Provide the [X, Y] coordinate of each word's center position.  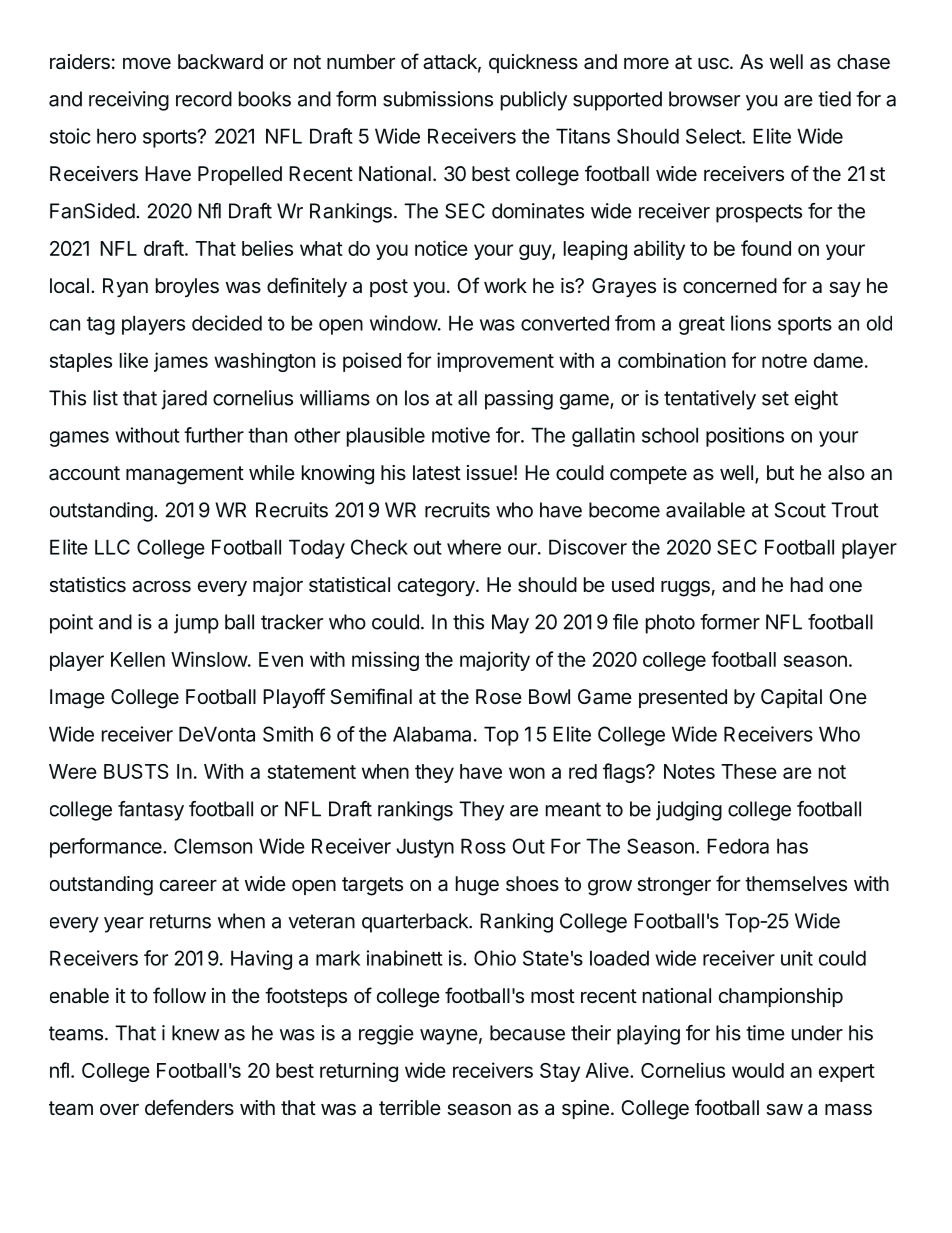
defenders [189, 1107]
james [181, 362]
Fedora [738, 846]
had [807, 585]
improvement [495, 362]
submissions [438, 99]
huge [477, 886]
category [437, 587]
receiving [129, 101]
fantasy [151, 811]
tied [834, 99]
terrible [410, 1107]
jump [196, 624]
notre [784, 361]
